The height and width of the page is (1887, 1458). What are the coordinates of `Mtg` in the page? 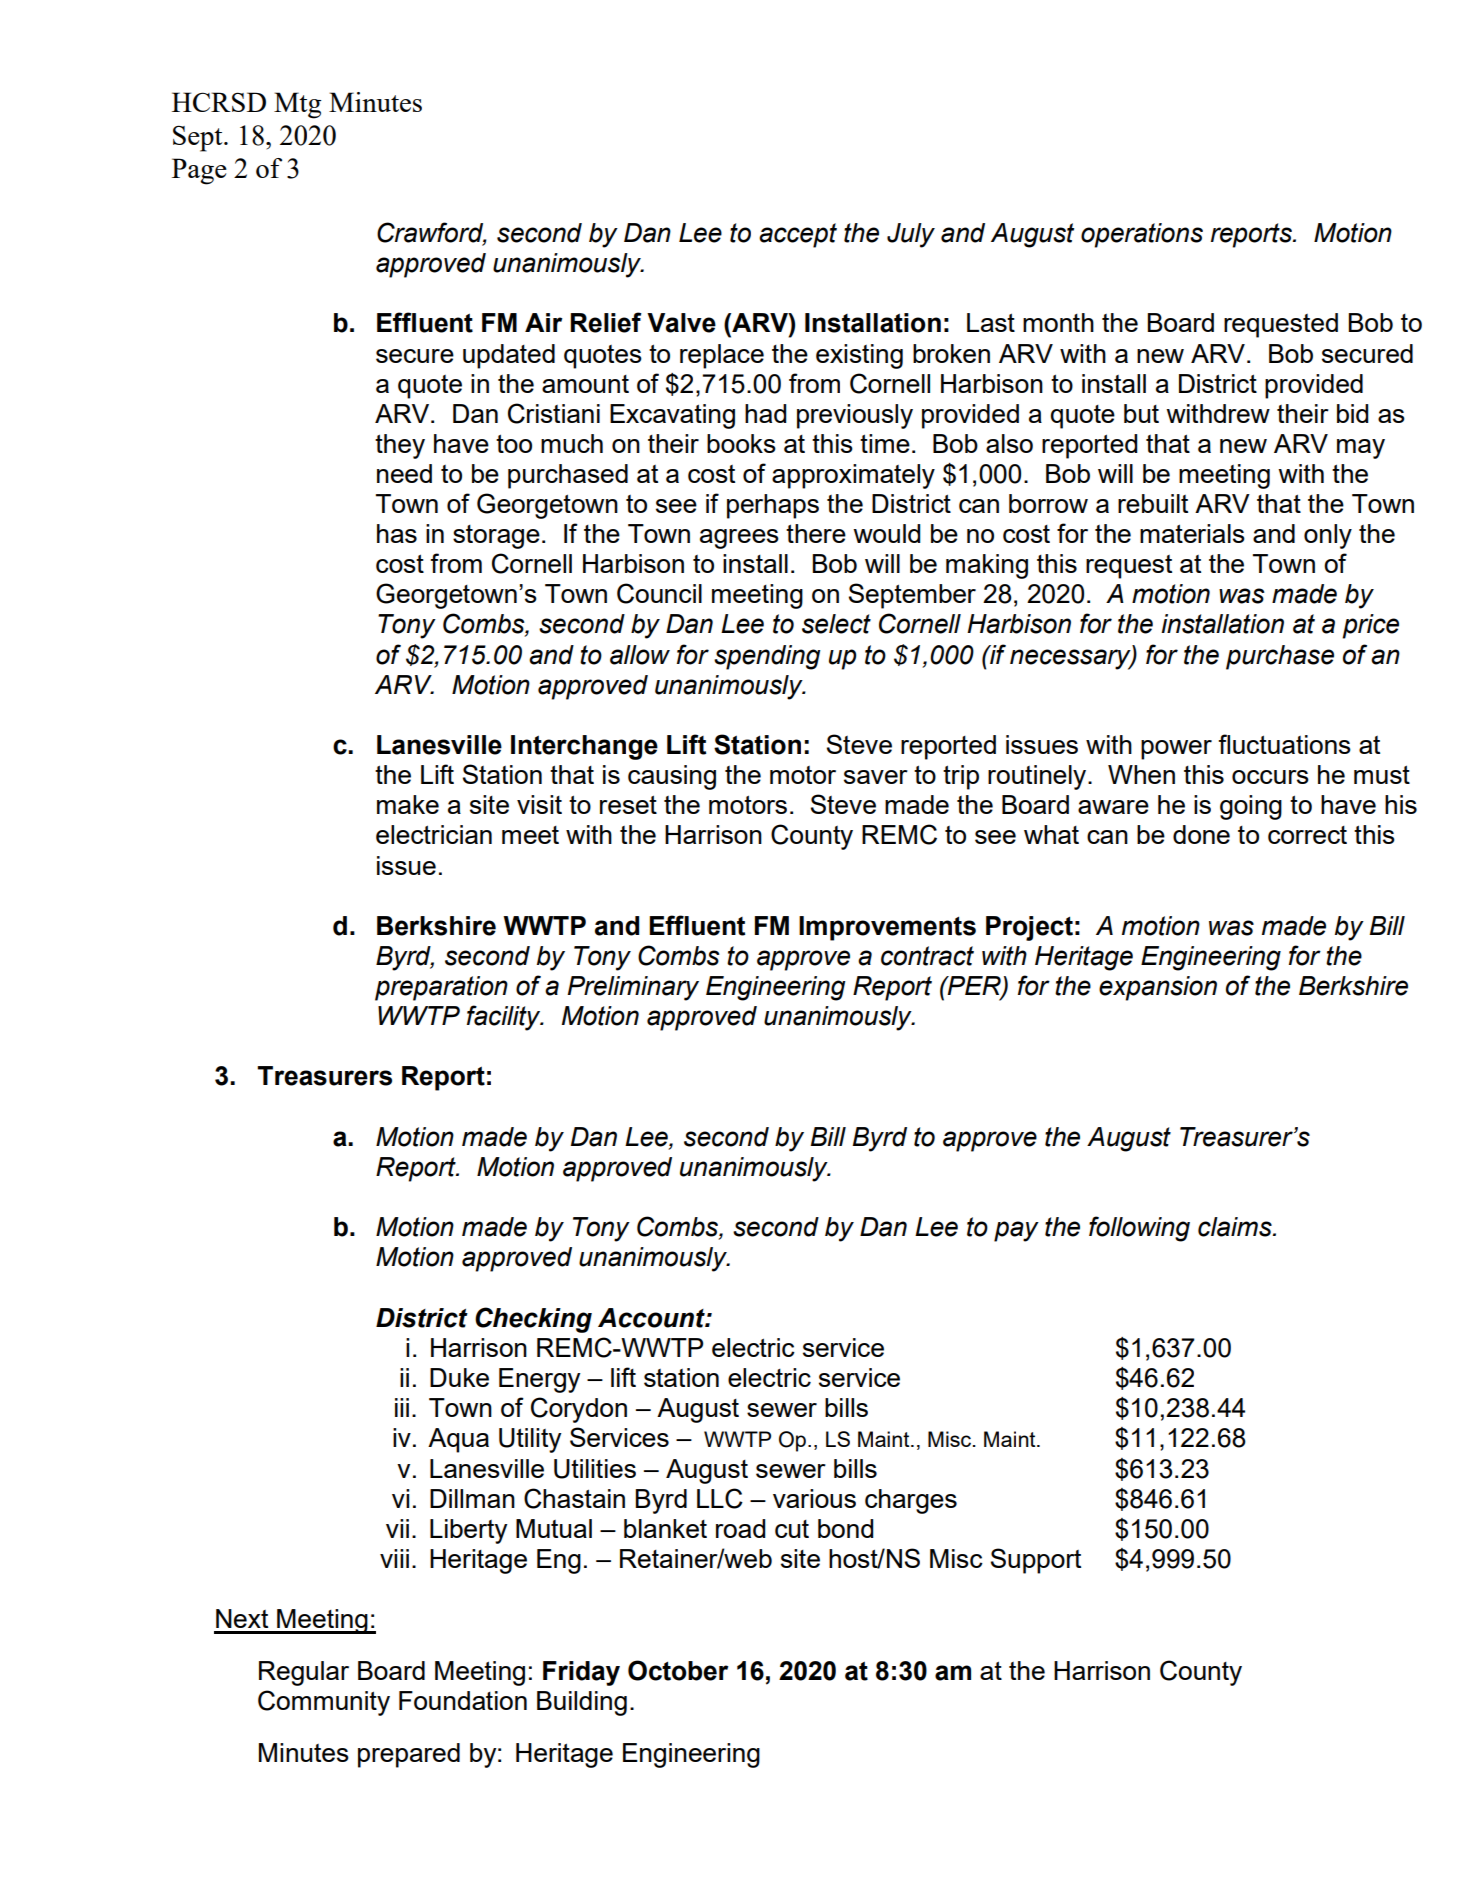 It's located at (297, 105).
